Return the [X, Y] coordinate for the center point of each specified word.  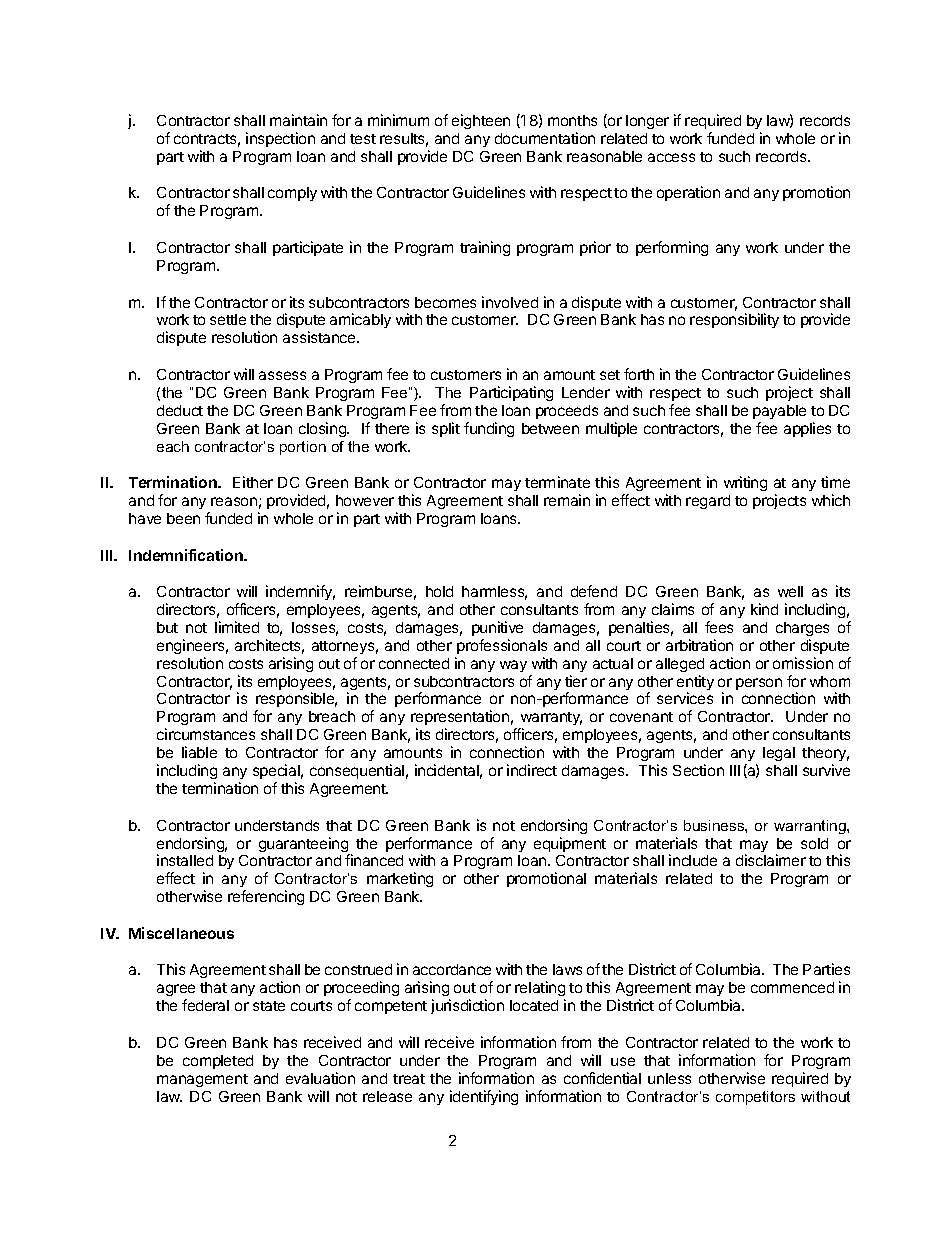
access [671, 157]
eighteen [481, 121]
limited [237, 627]
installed [185, 860]
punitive [497, 628]
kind [764, 609]
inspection [280, 139]
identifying [484, 1097]
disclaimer [771, 860]
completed [218, 1062]
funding [489, 429]
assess [282, 375]
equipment [570, 844]
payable [779, 412]
